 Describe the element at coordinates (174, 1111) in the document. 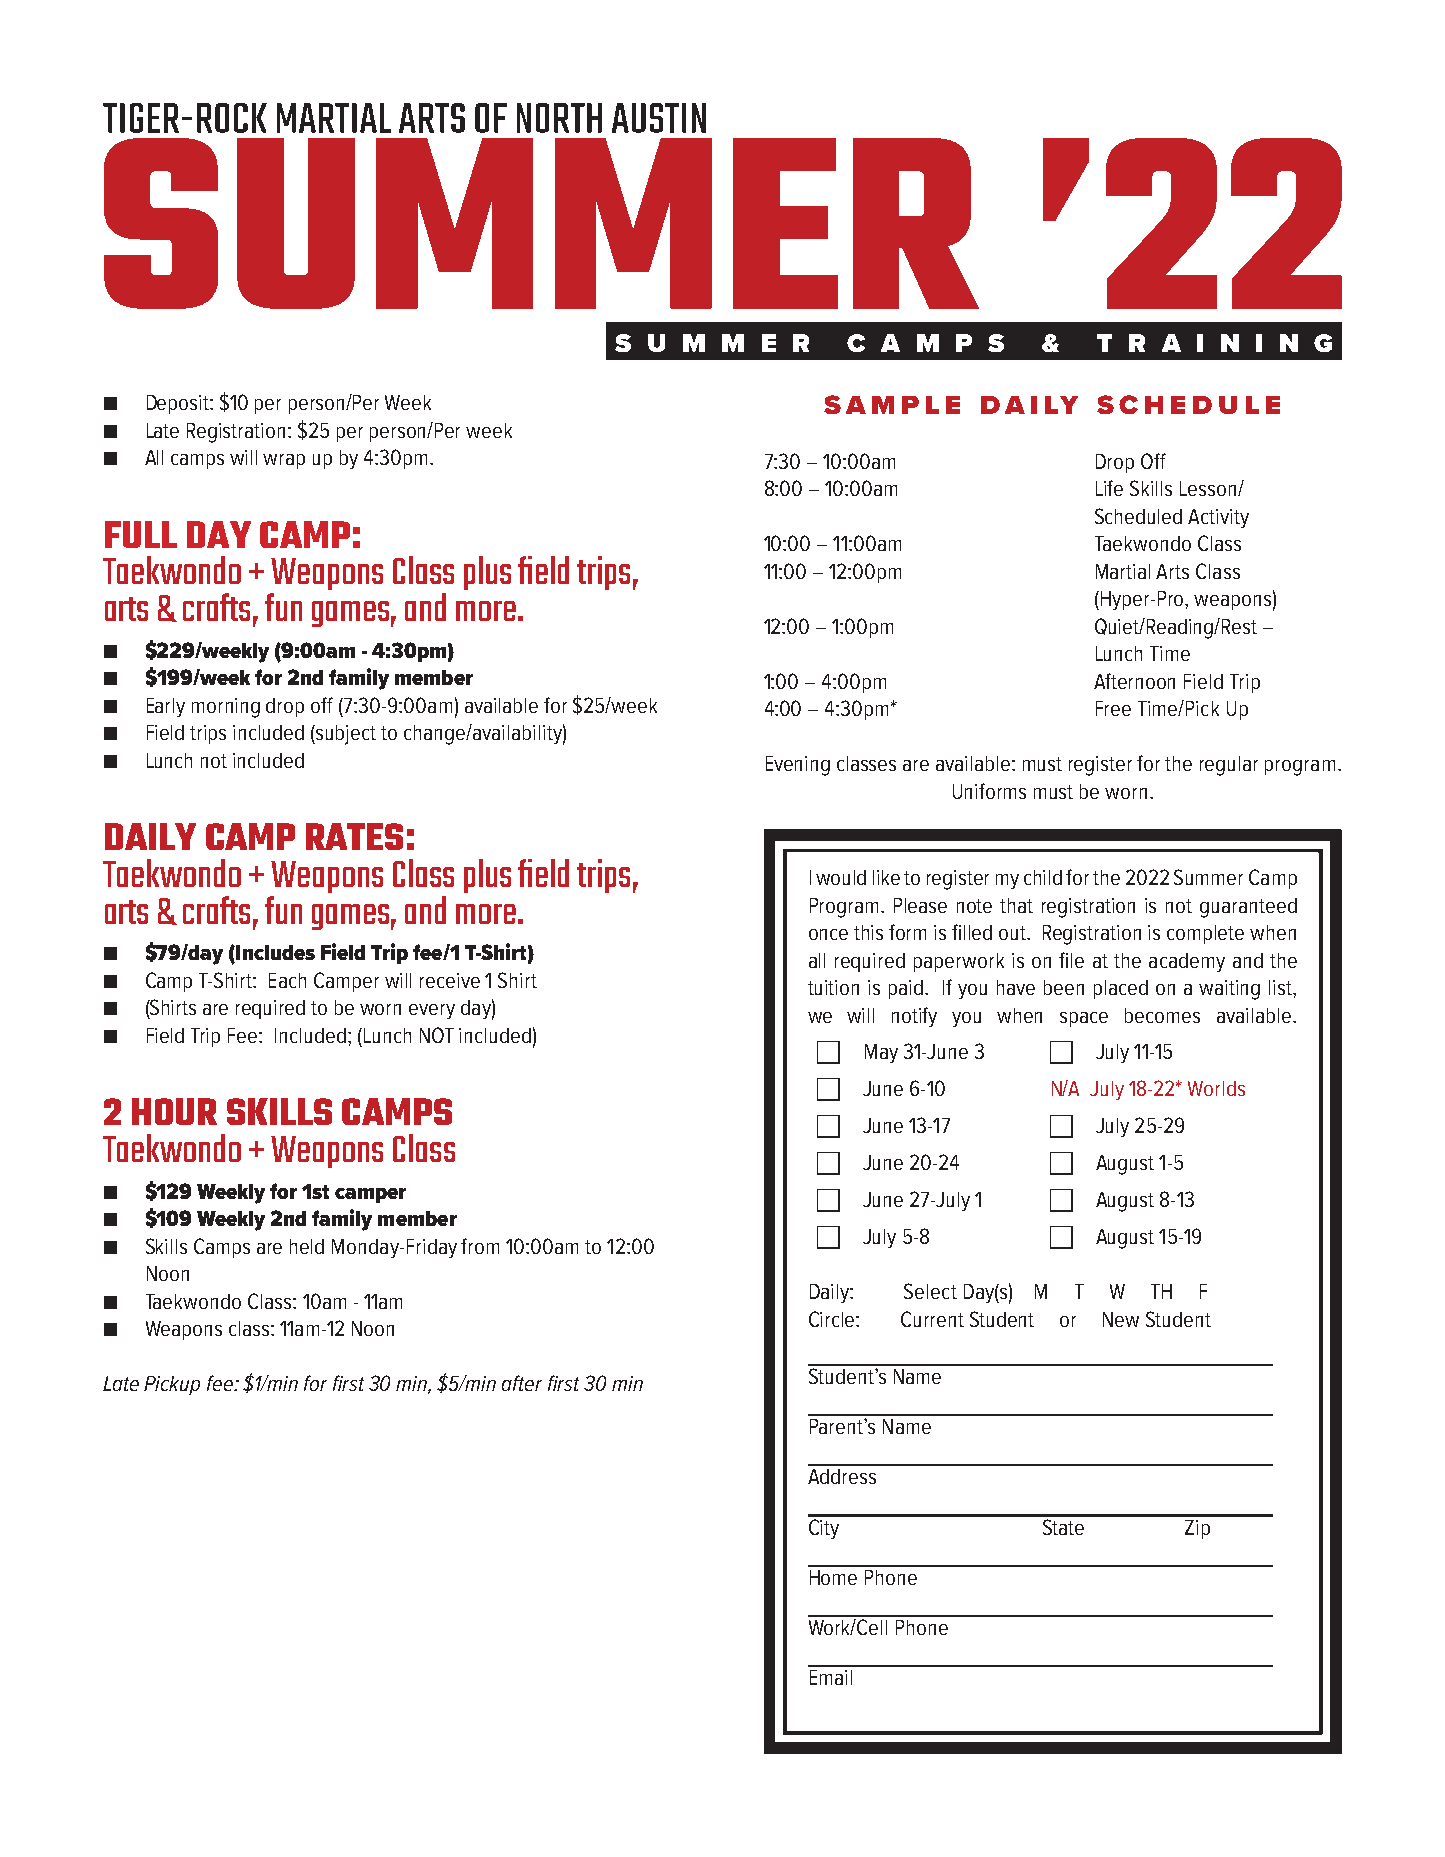

I see `HOUR` at that location.
